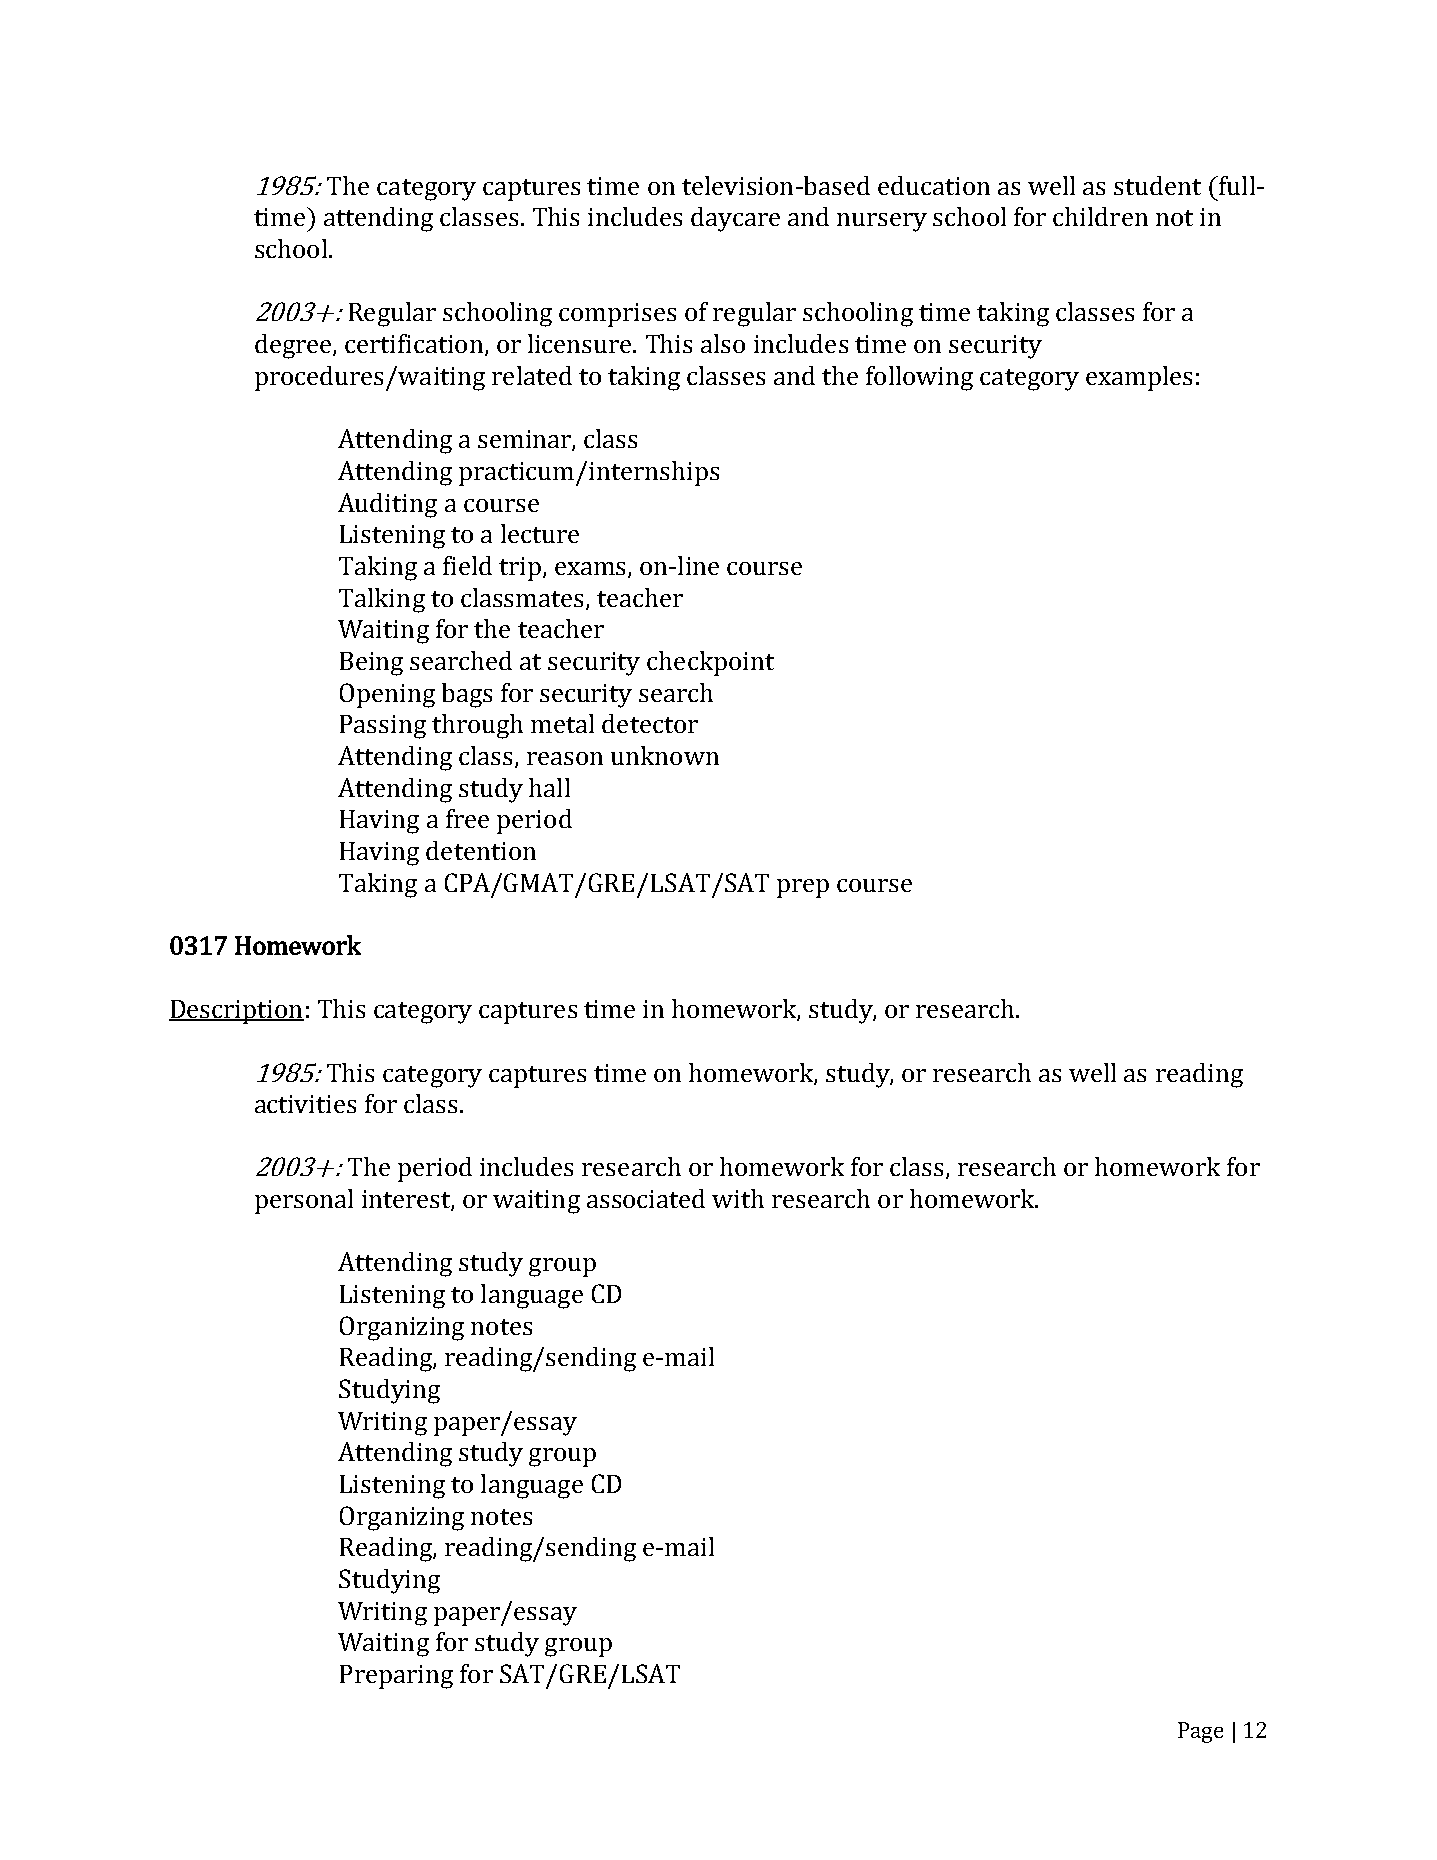  What do you see at coordinates (1200, 1732) in the image?
I see `Page` at bounding box center [1200, 1732].
